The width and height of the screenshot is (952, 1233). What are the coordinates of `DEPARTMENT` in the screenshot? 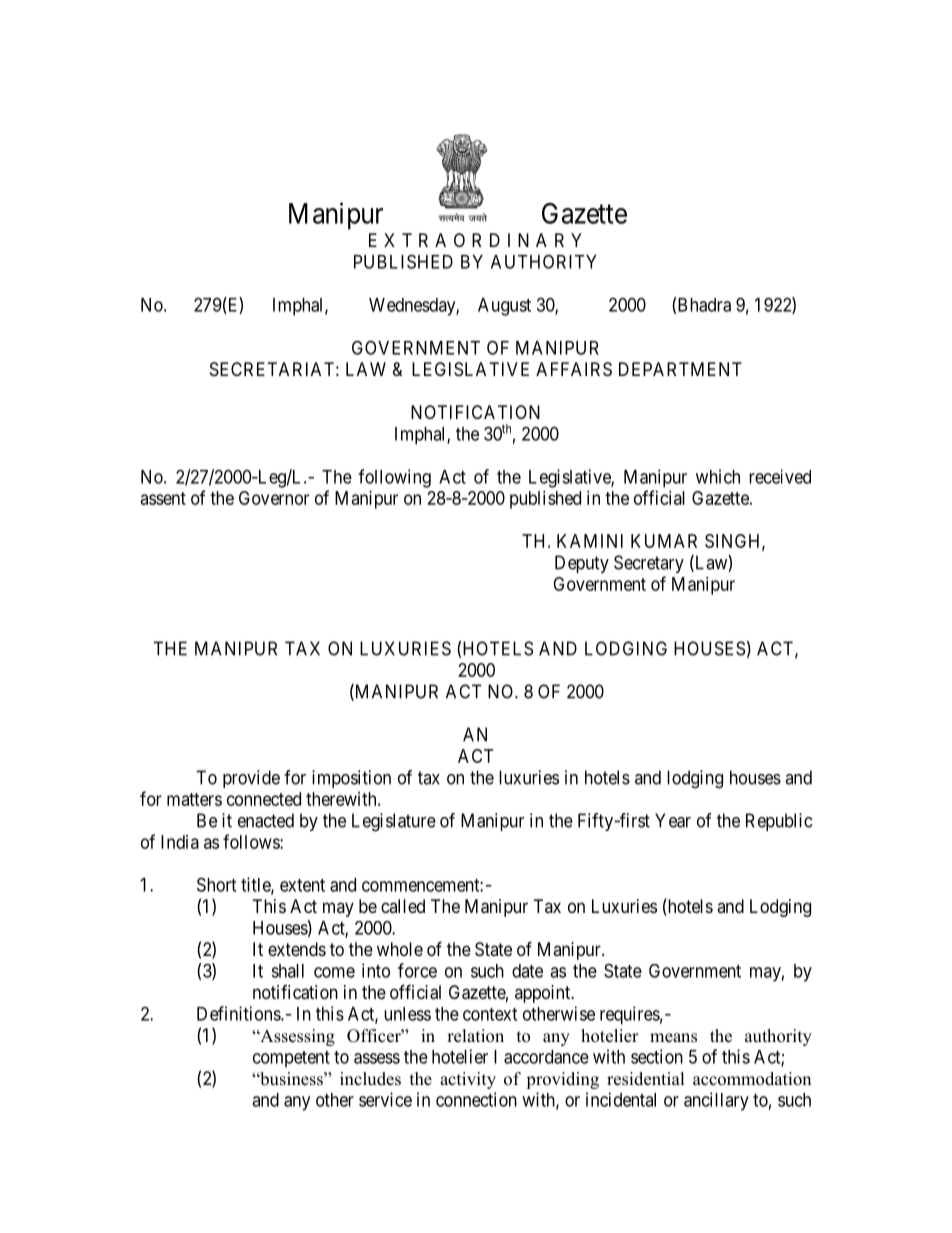 It's located at (680, 369).
